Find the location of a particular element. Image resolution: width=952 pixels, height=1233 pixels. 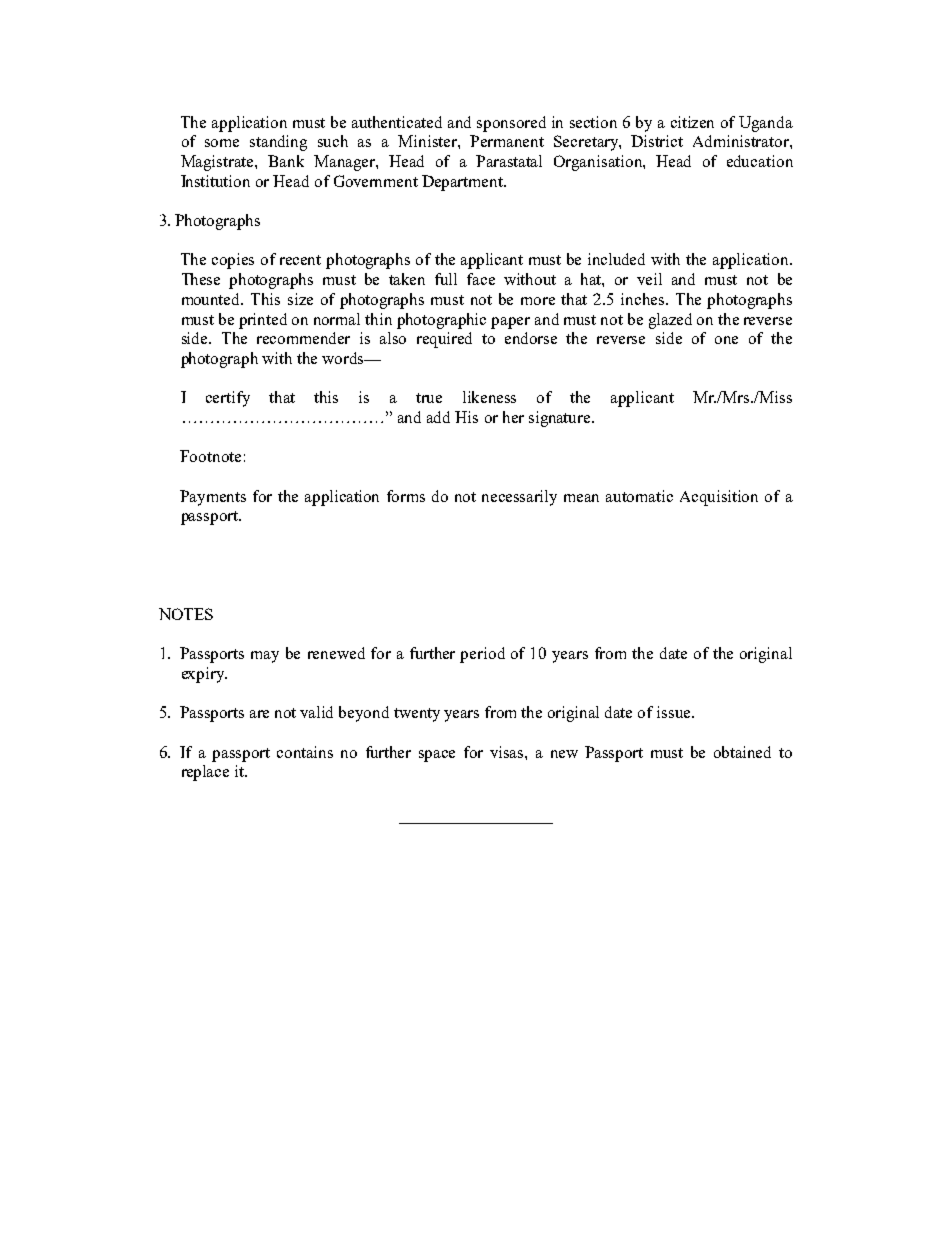

issue is located at coordinates (675, 712).
